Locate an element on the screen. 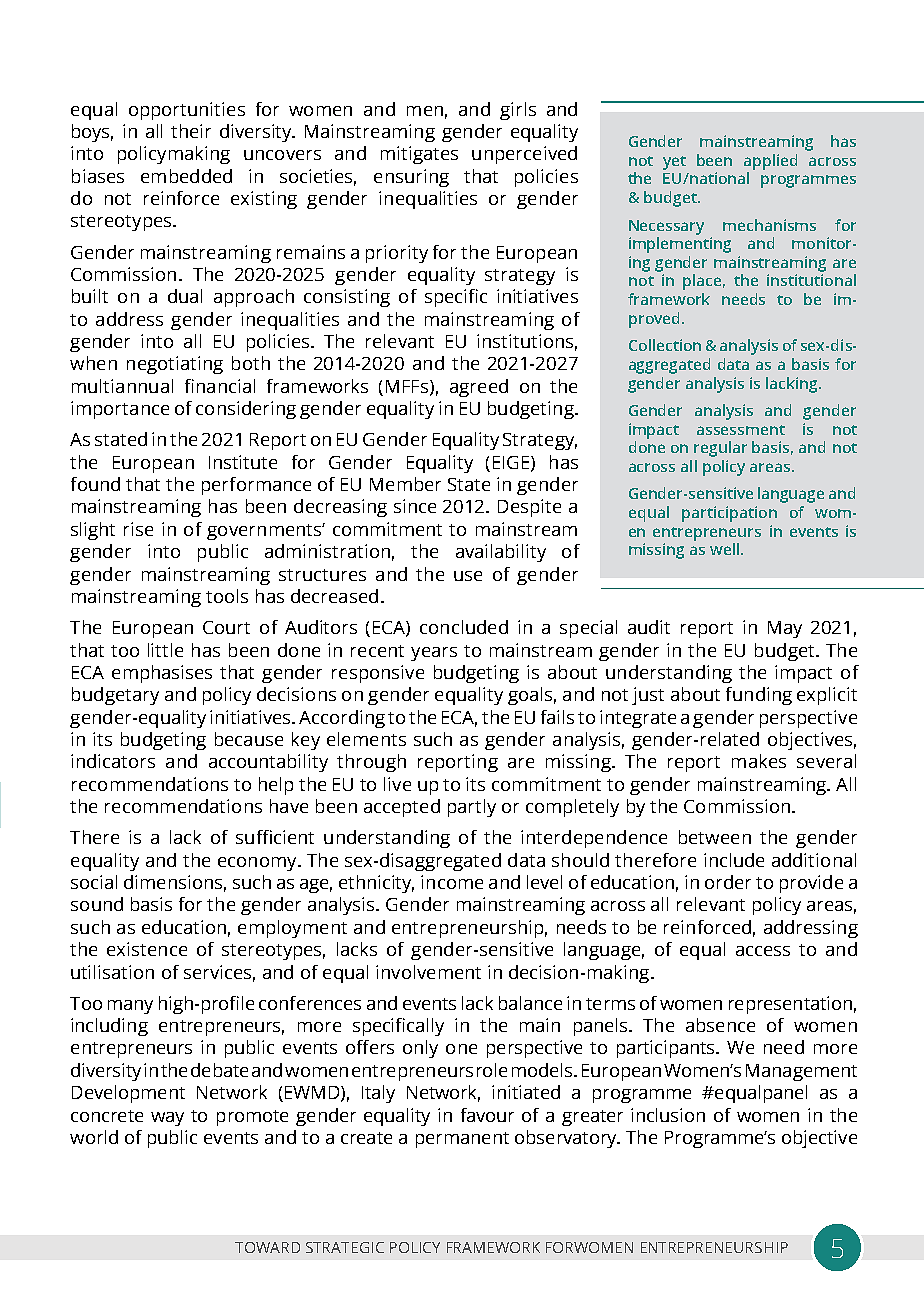 The image size is (924, 1308). their is located at coordinates (191, 131).
